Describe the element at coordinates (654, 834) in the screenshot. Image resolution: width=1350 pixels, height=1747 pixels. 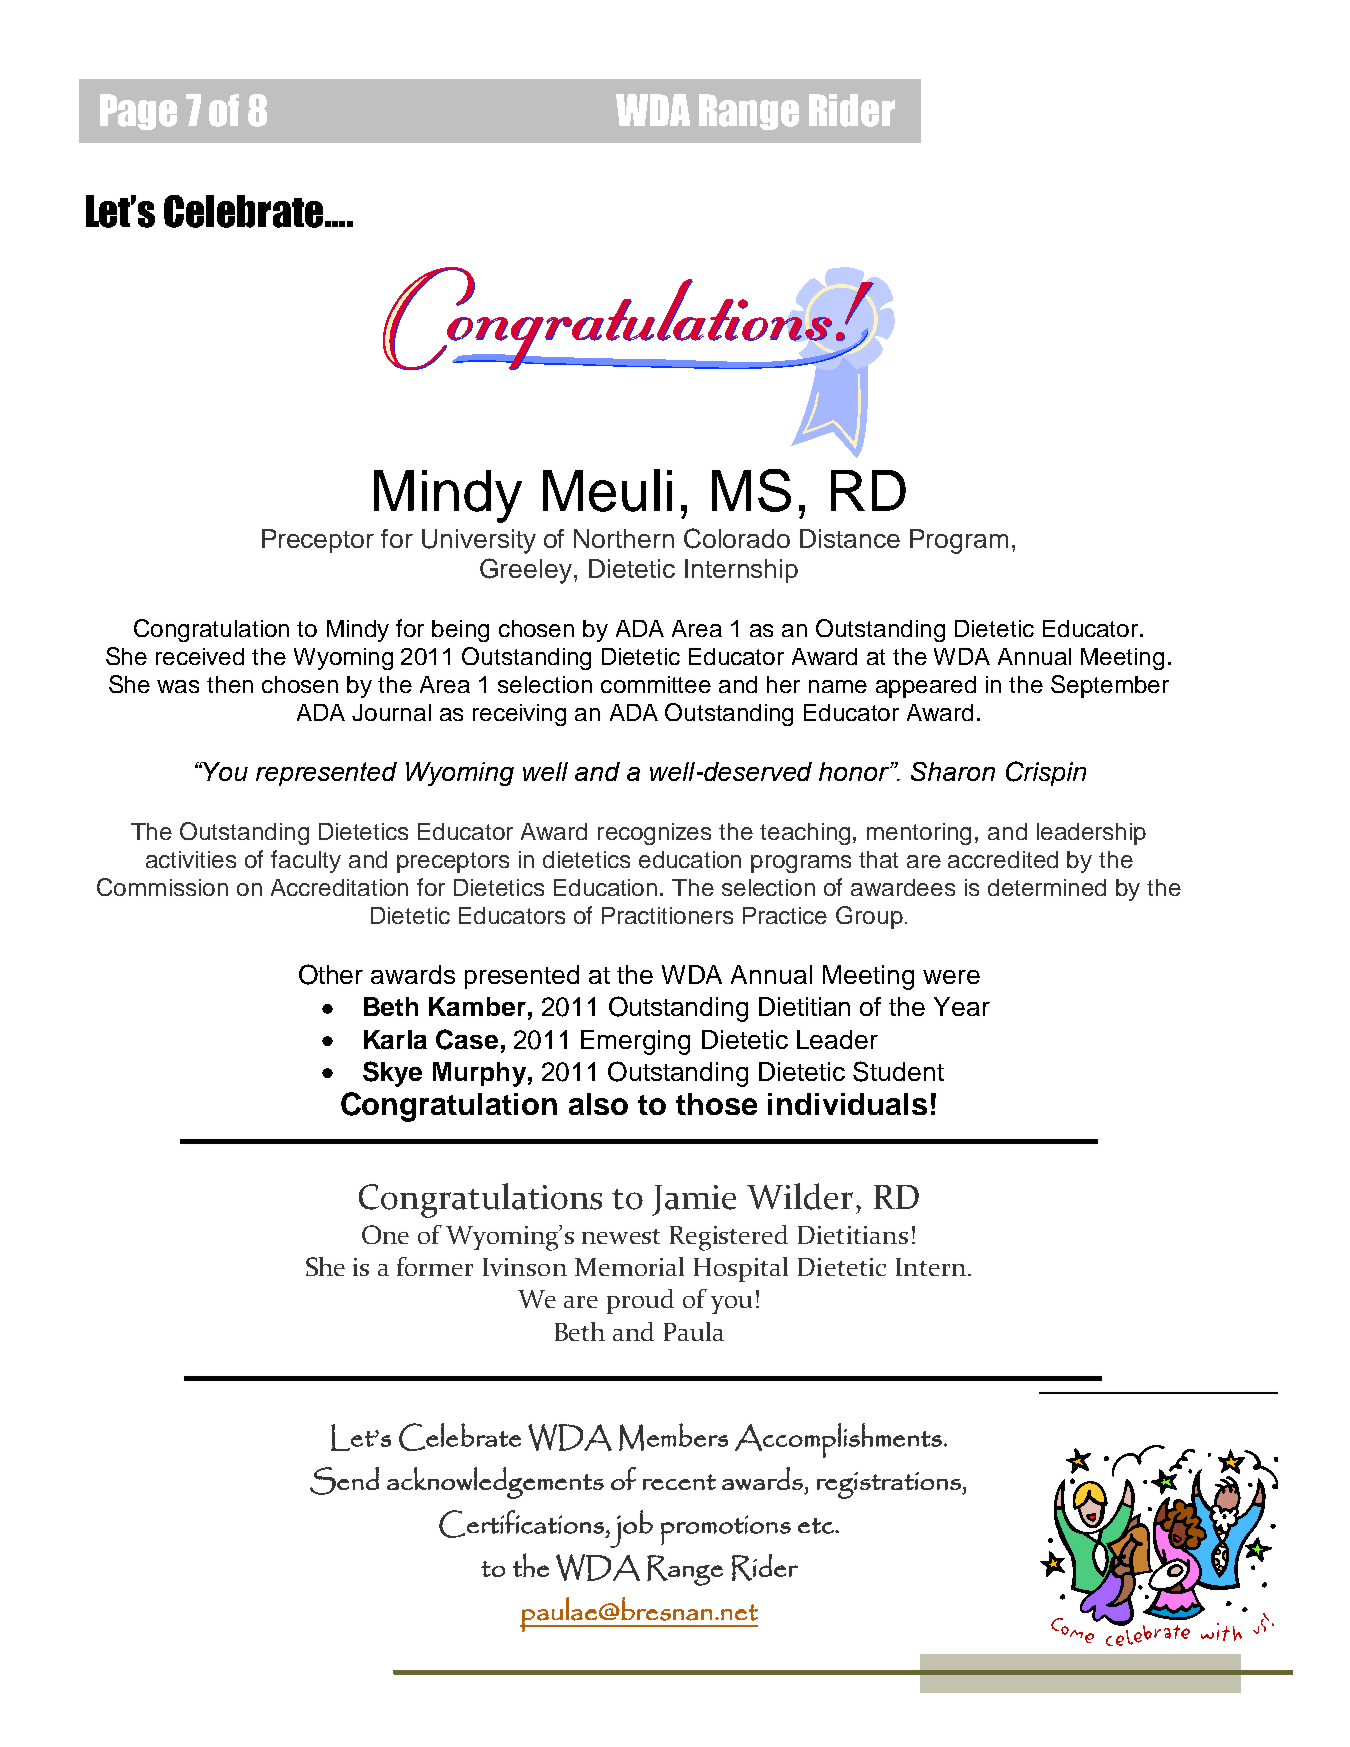
I see `recognizes` at that location.
